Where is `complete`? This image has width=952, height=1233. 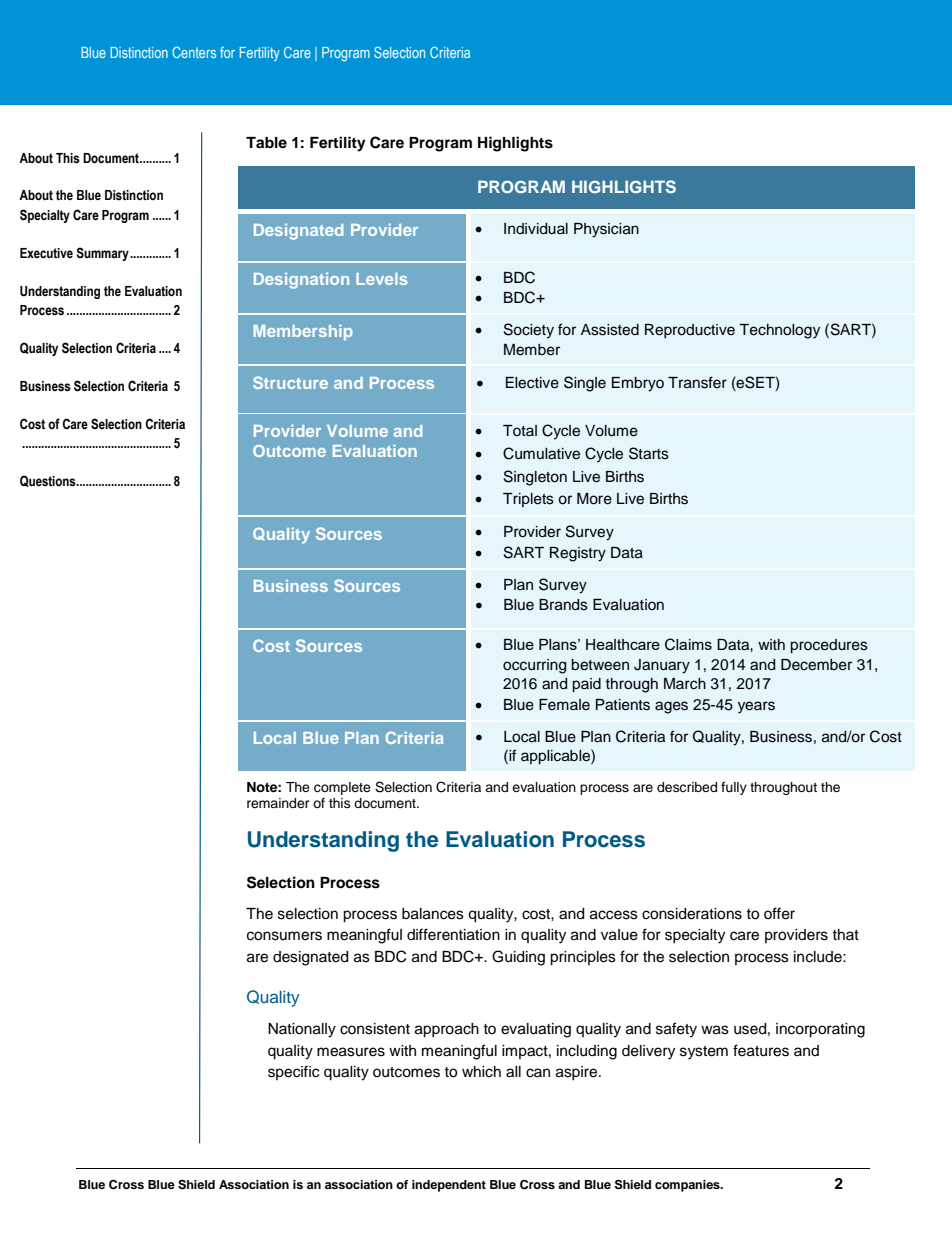
complete is located at coordinates (342, 788).
